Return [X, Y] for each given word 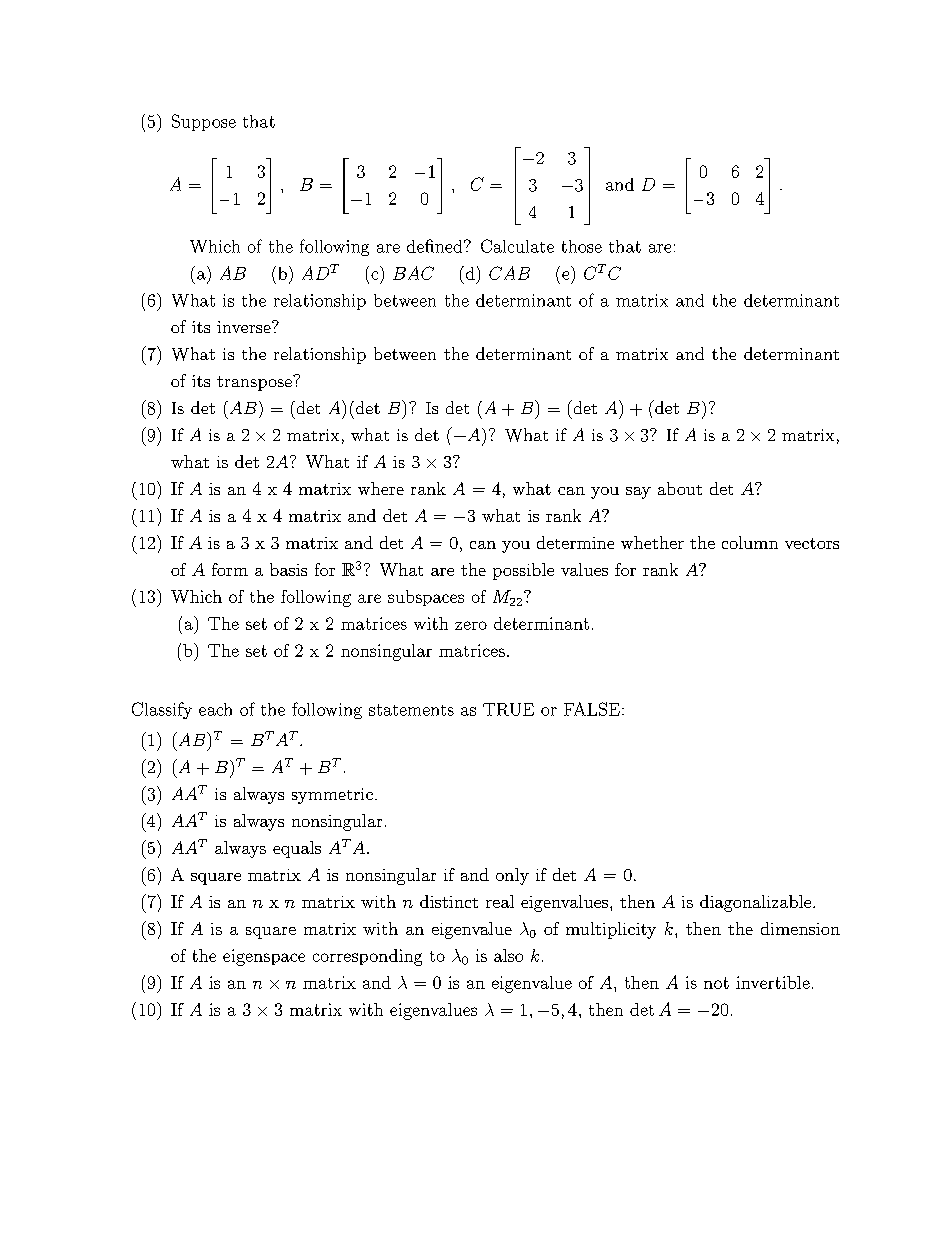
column [750, 542]
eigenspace [264, 957]
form [230, 569]
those [582, 246]
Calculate [517, 246]
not [716, 983]
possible [523, 571]
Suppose [204, 122]
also [508, 955]
